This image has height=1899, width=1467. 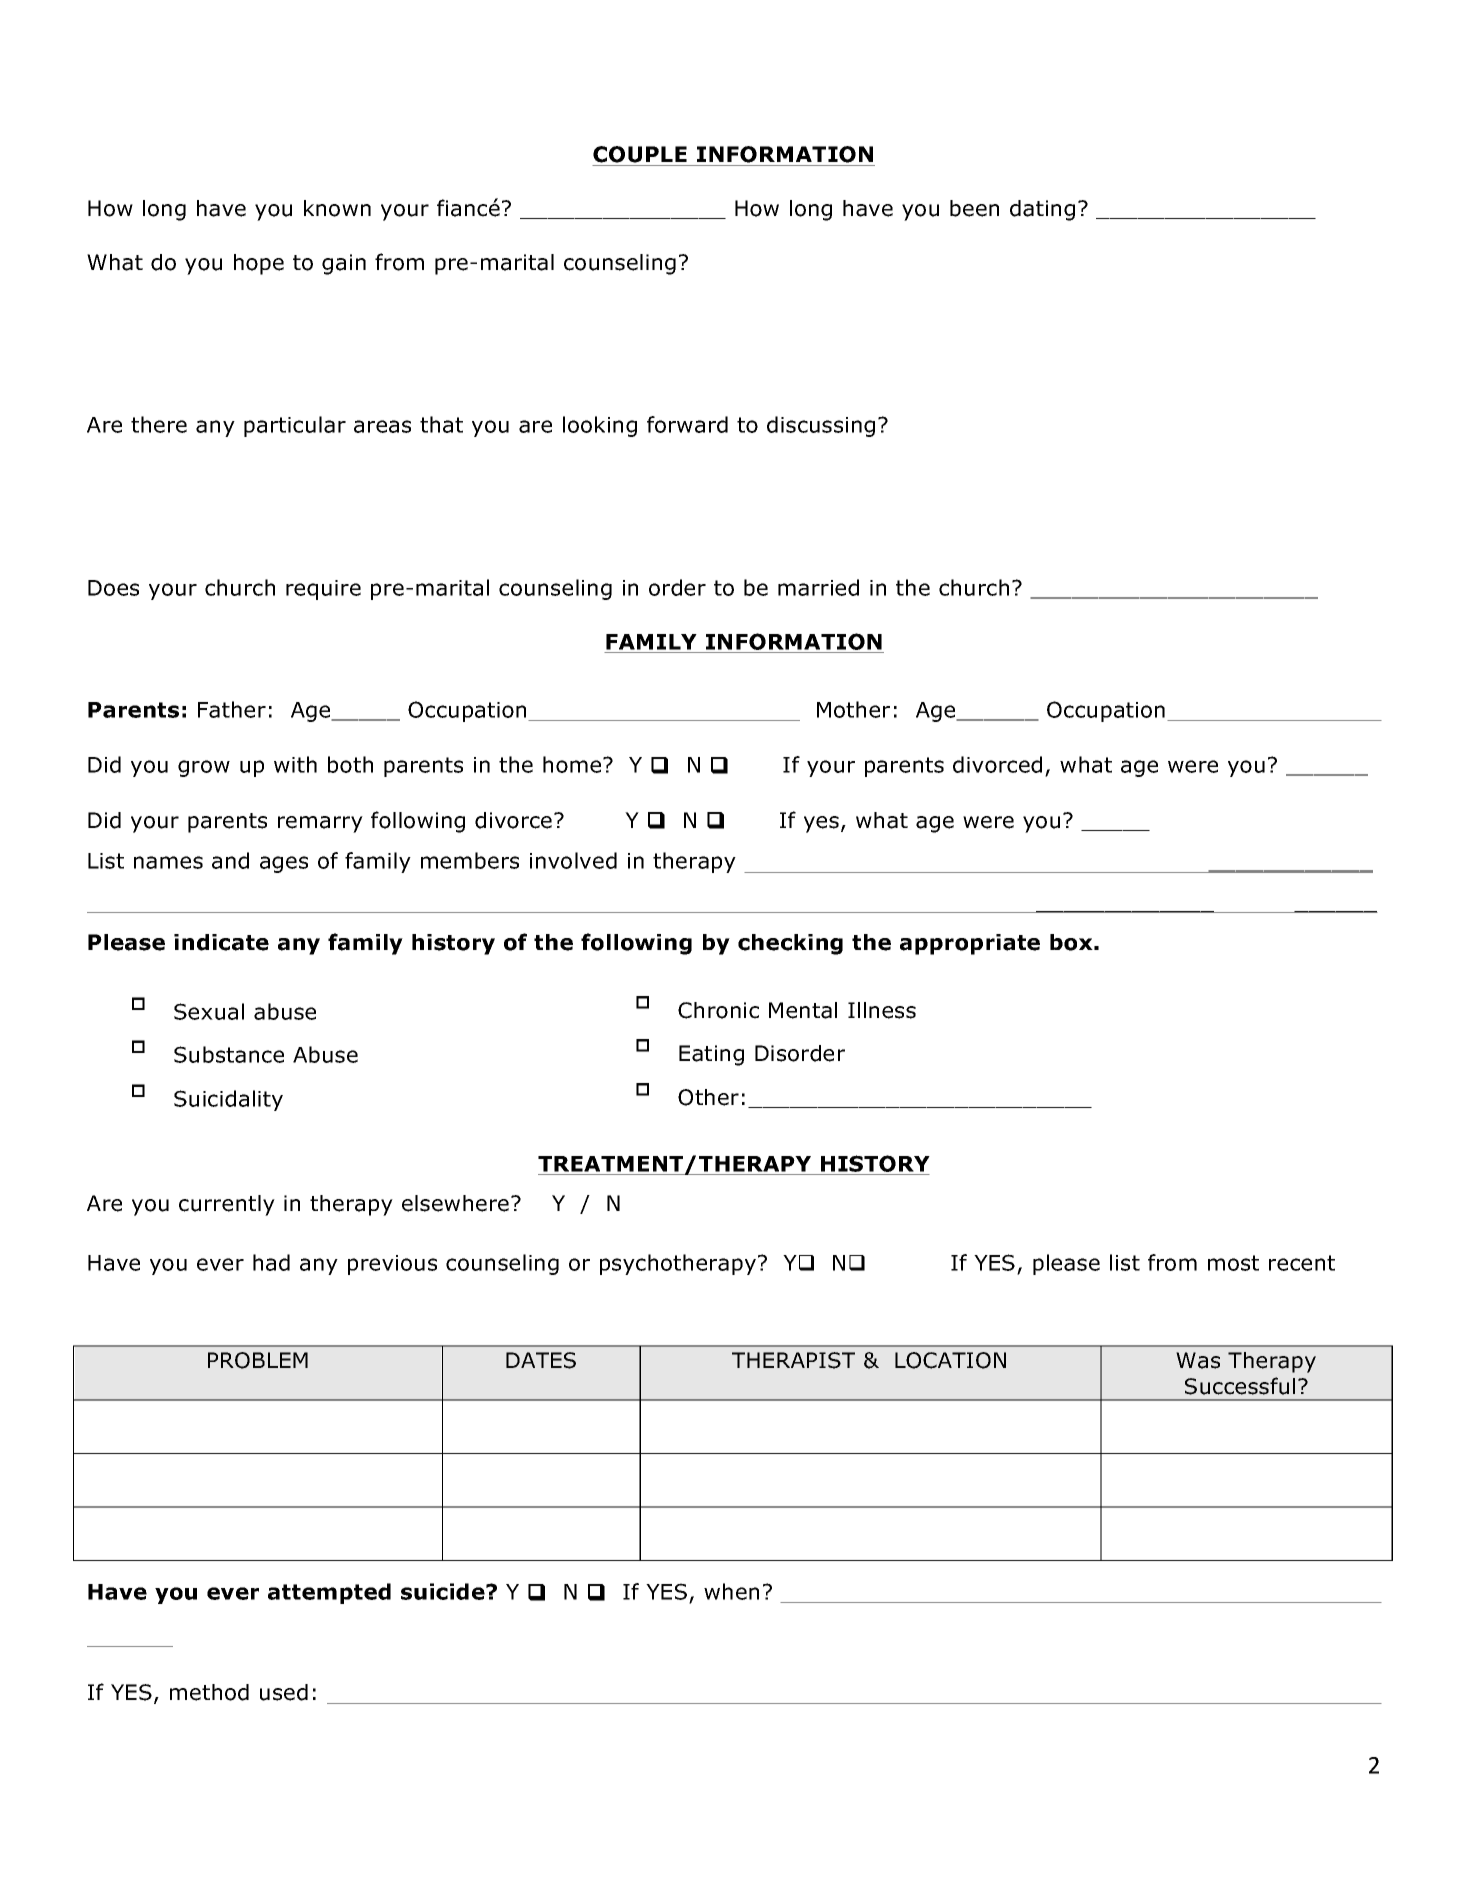 I want to click on COUPLE, so click(x=640, y=154).
